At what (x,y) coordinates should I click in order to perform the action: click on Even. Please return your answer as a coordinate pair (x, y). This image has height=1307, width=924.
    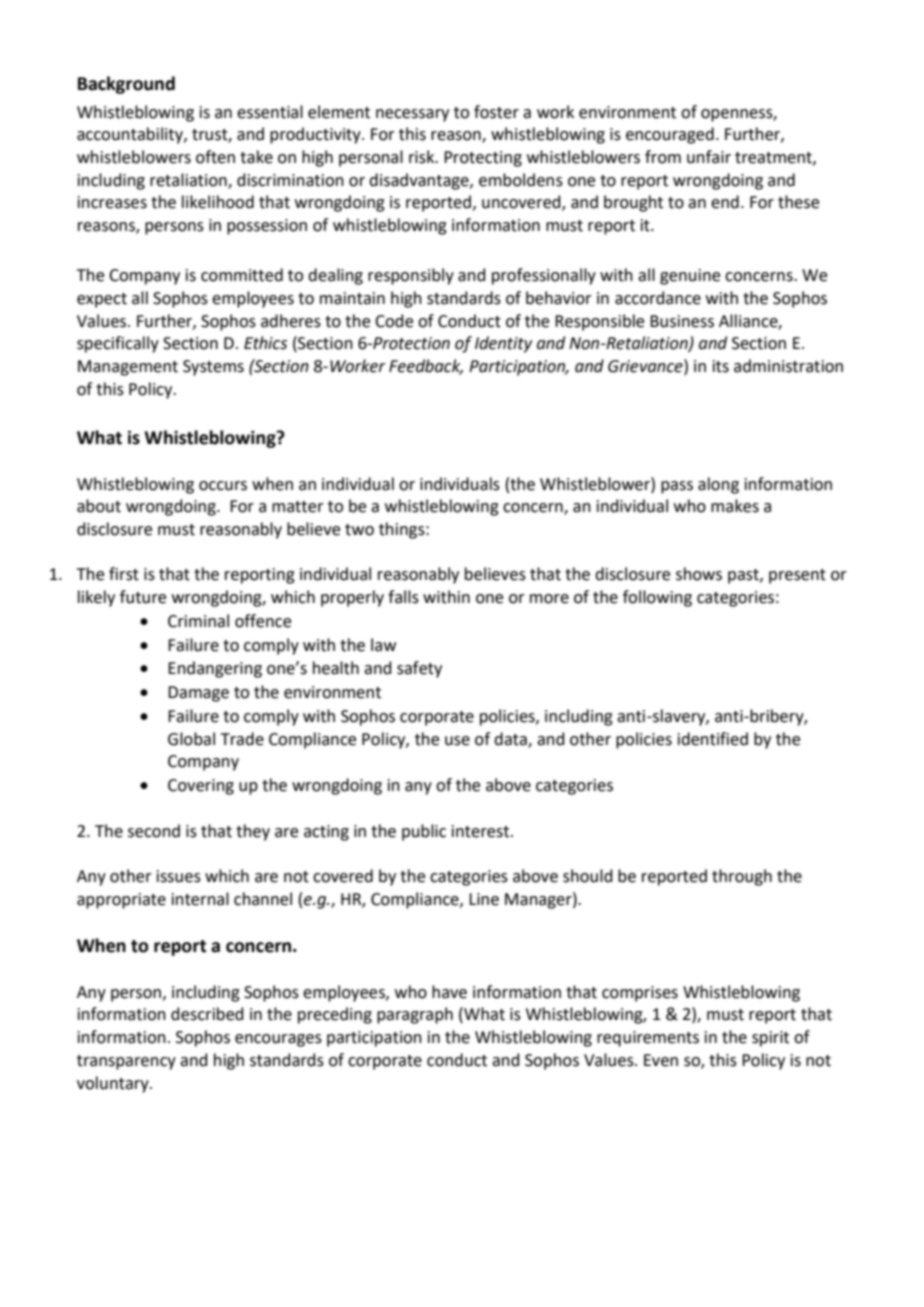
    Looking at the image, I should click on (661, 1060).
